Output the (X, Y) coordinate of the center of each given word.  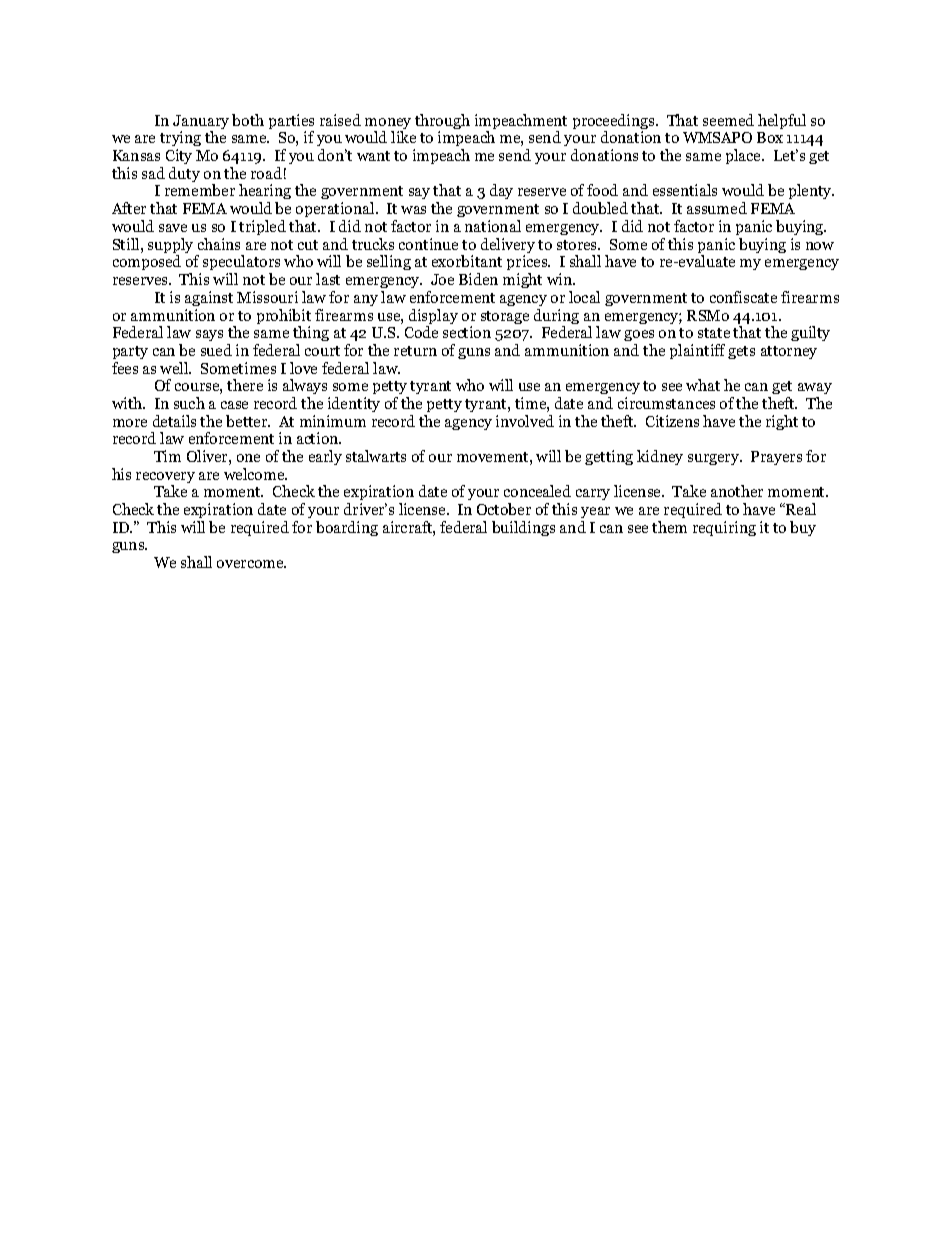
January (201, 123)
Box (770, 137)
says (209, 335)
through (442, 123)
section (467, 332)
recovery (165, 479)
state (714, 333)
